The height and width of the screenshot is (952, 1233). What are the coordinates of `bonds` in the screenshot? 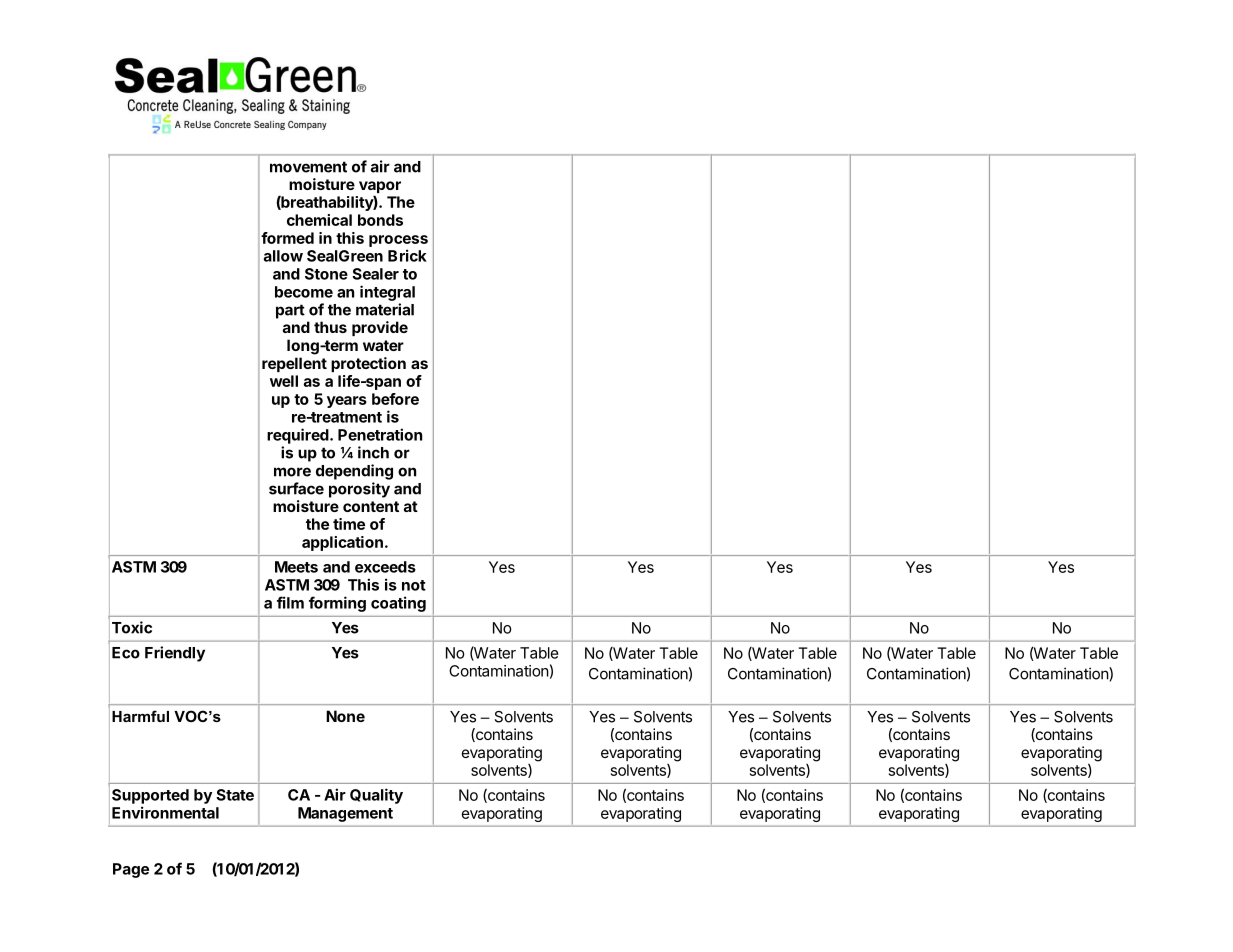 It's located at (380, 220).
